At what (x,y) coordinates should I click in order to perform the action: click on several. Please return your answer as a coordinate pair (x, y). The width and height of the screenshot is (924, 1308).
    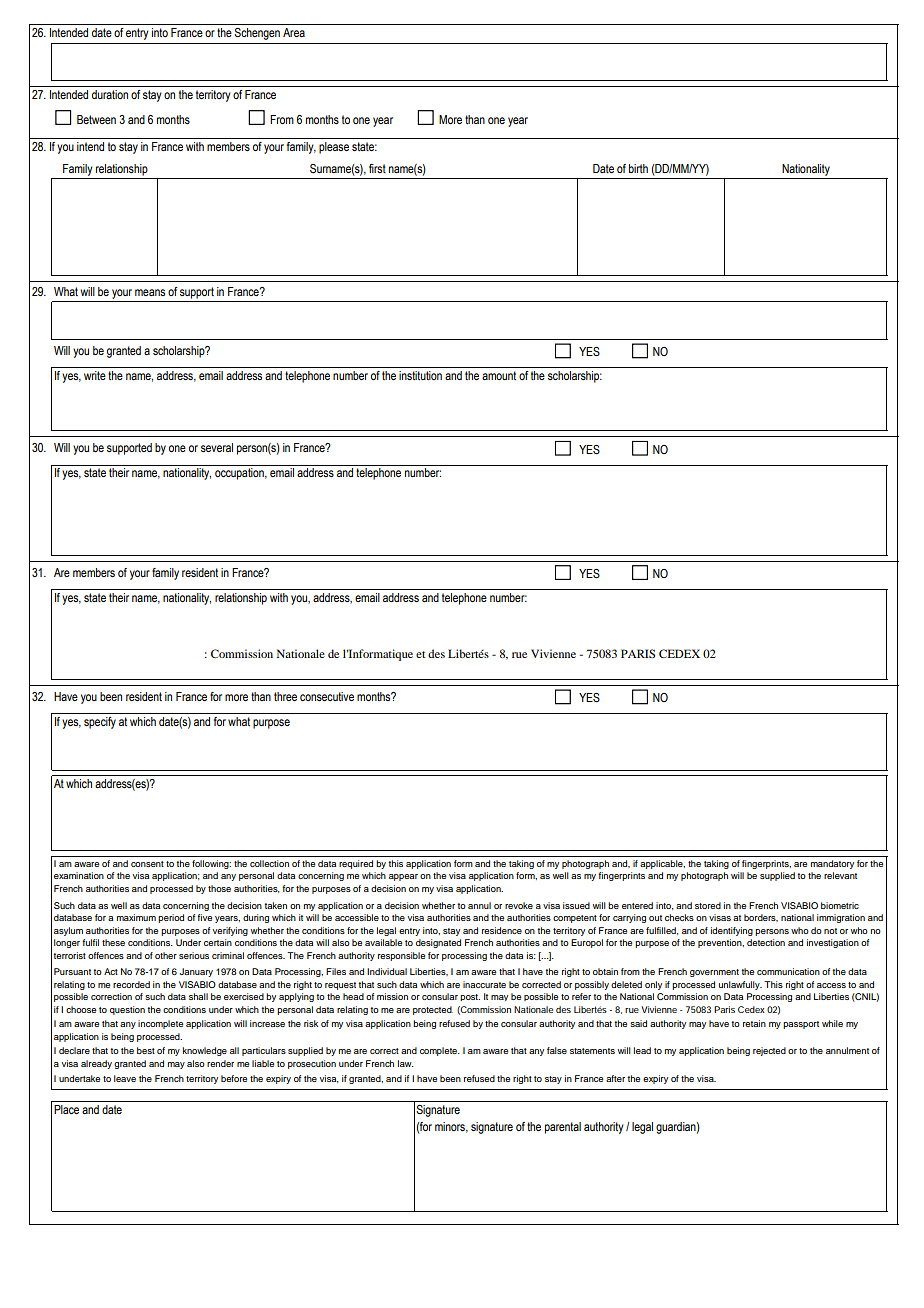
    Looking at the image, I should click on (217, 447).
